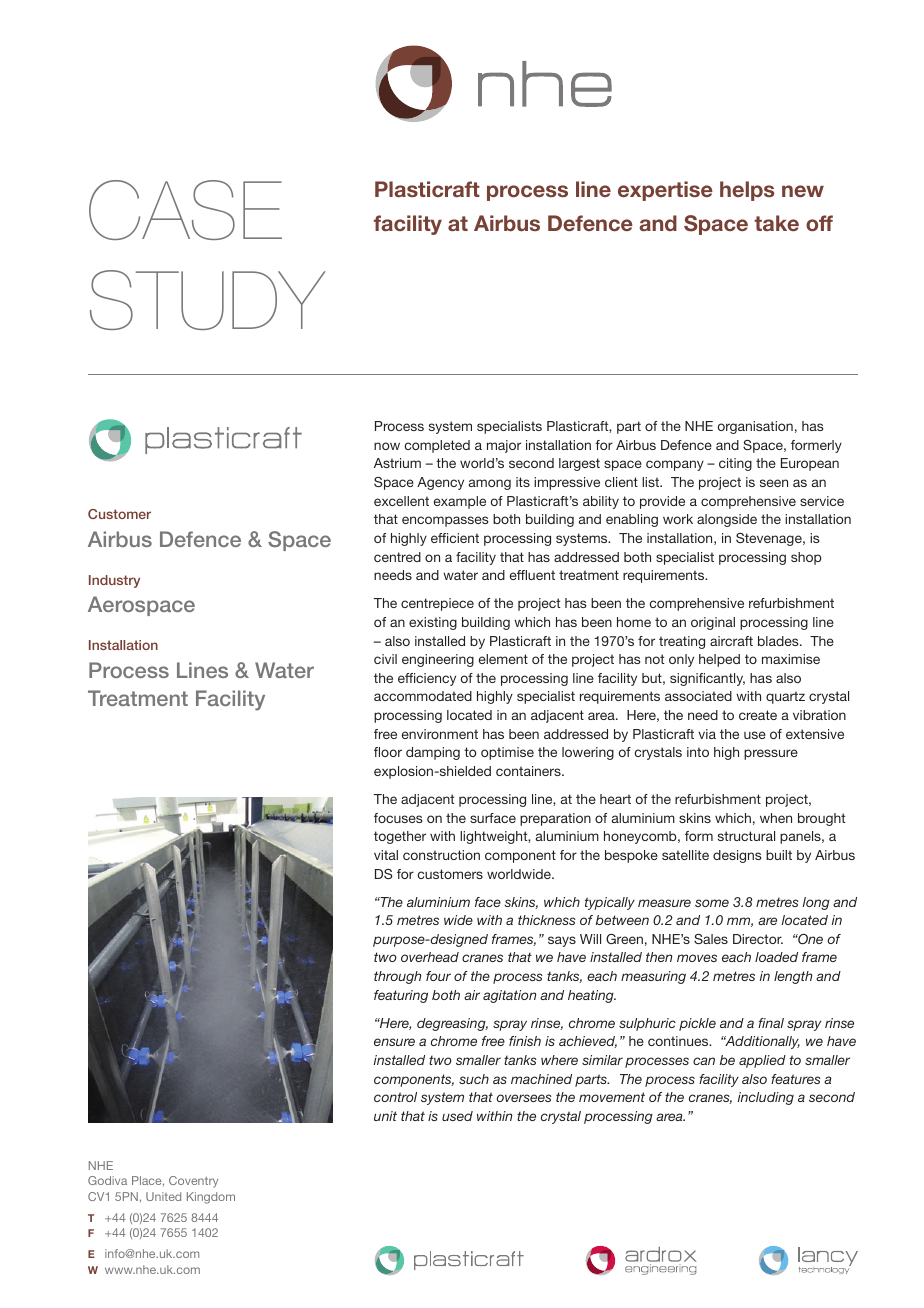 Image resolution: width=924 pixels, height=1308 pixels. Describe the element at coordinates (185, 210) in the page. I see `CASE` at that location.
